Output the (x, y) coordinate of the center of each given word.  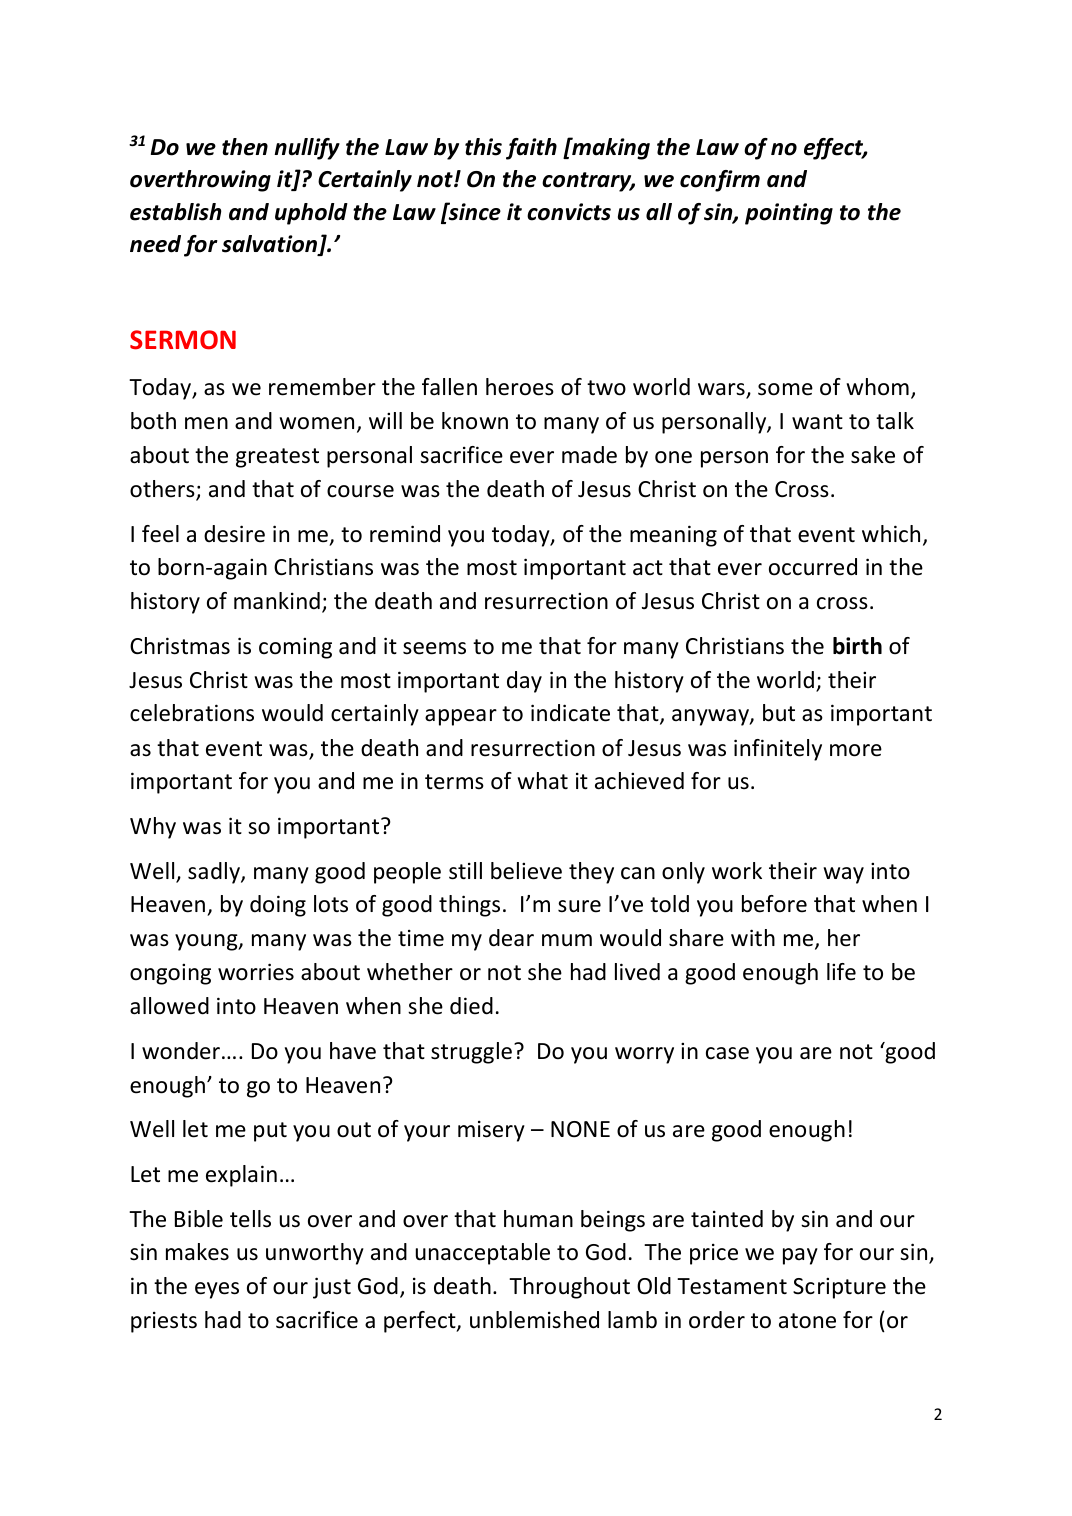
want (817, 422)
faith (531, 149)
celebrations (192, 713)
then (245, 147)
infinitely (778, 750)
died (471, 1006)
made (589, 455)
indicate (570, 713)
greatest (277, 458)
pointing (789, 214)
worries (256, 972)
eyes (217, 1290)
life (841, 972)
